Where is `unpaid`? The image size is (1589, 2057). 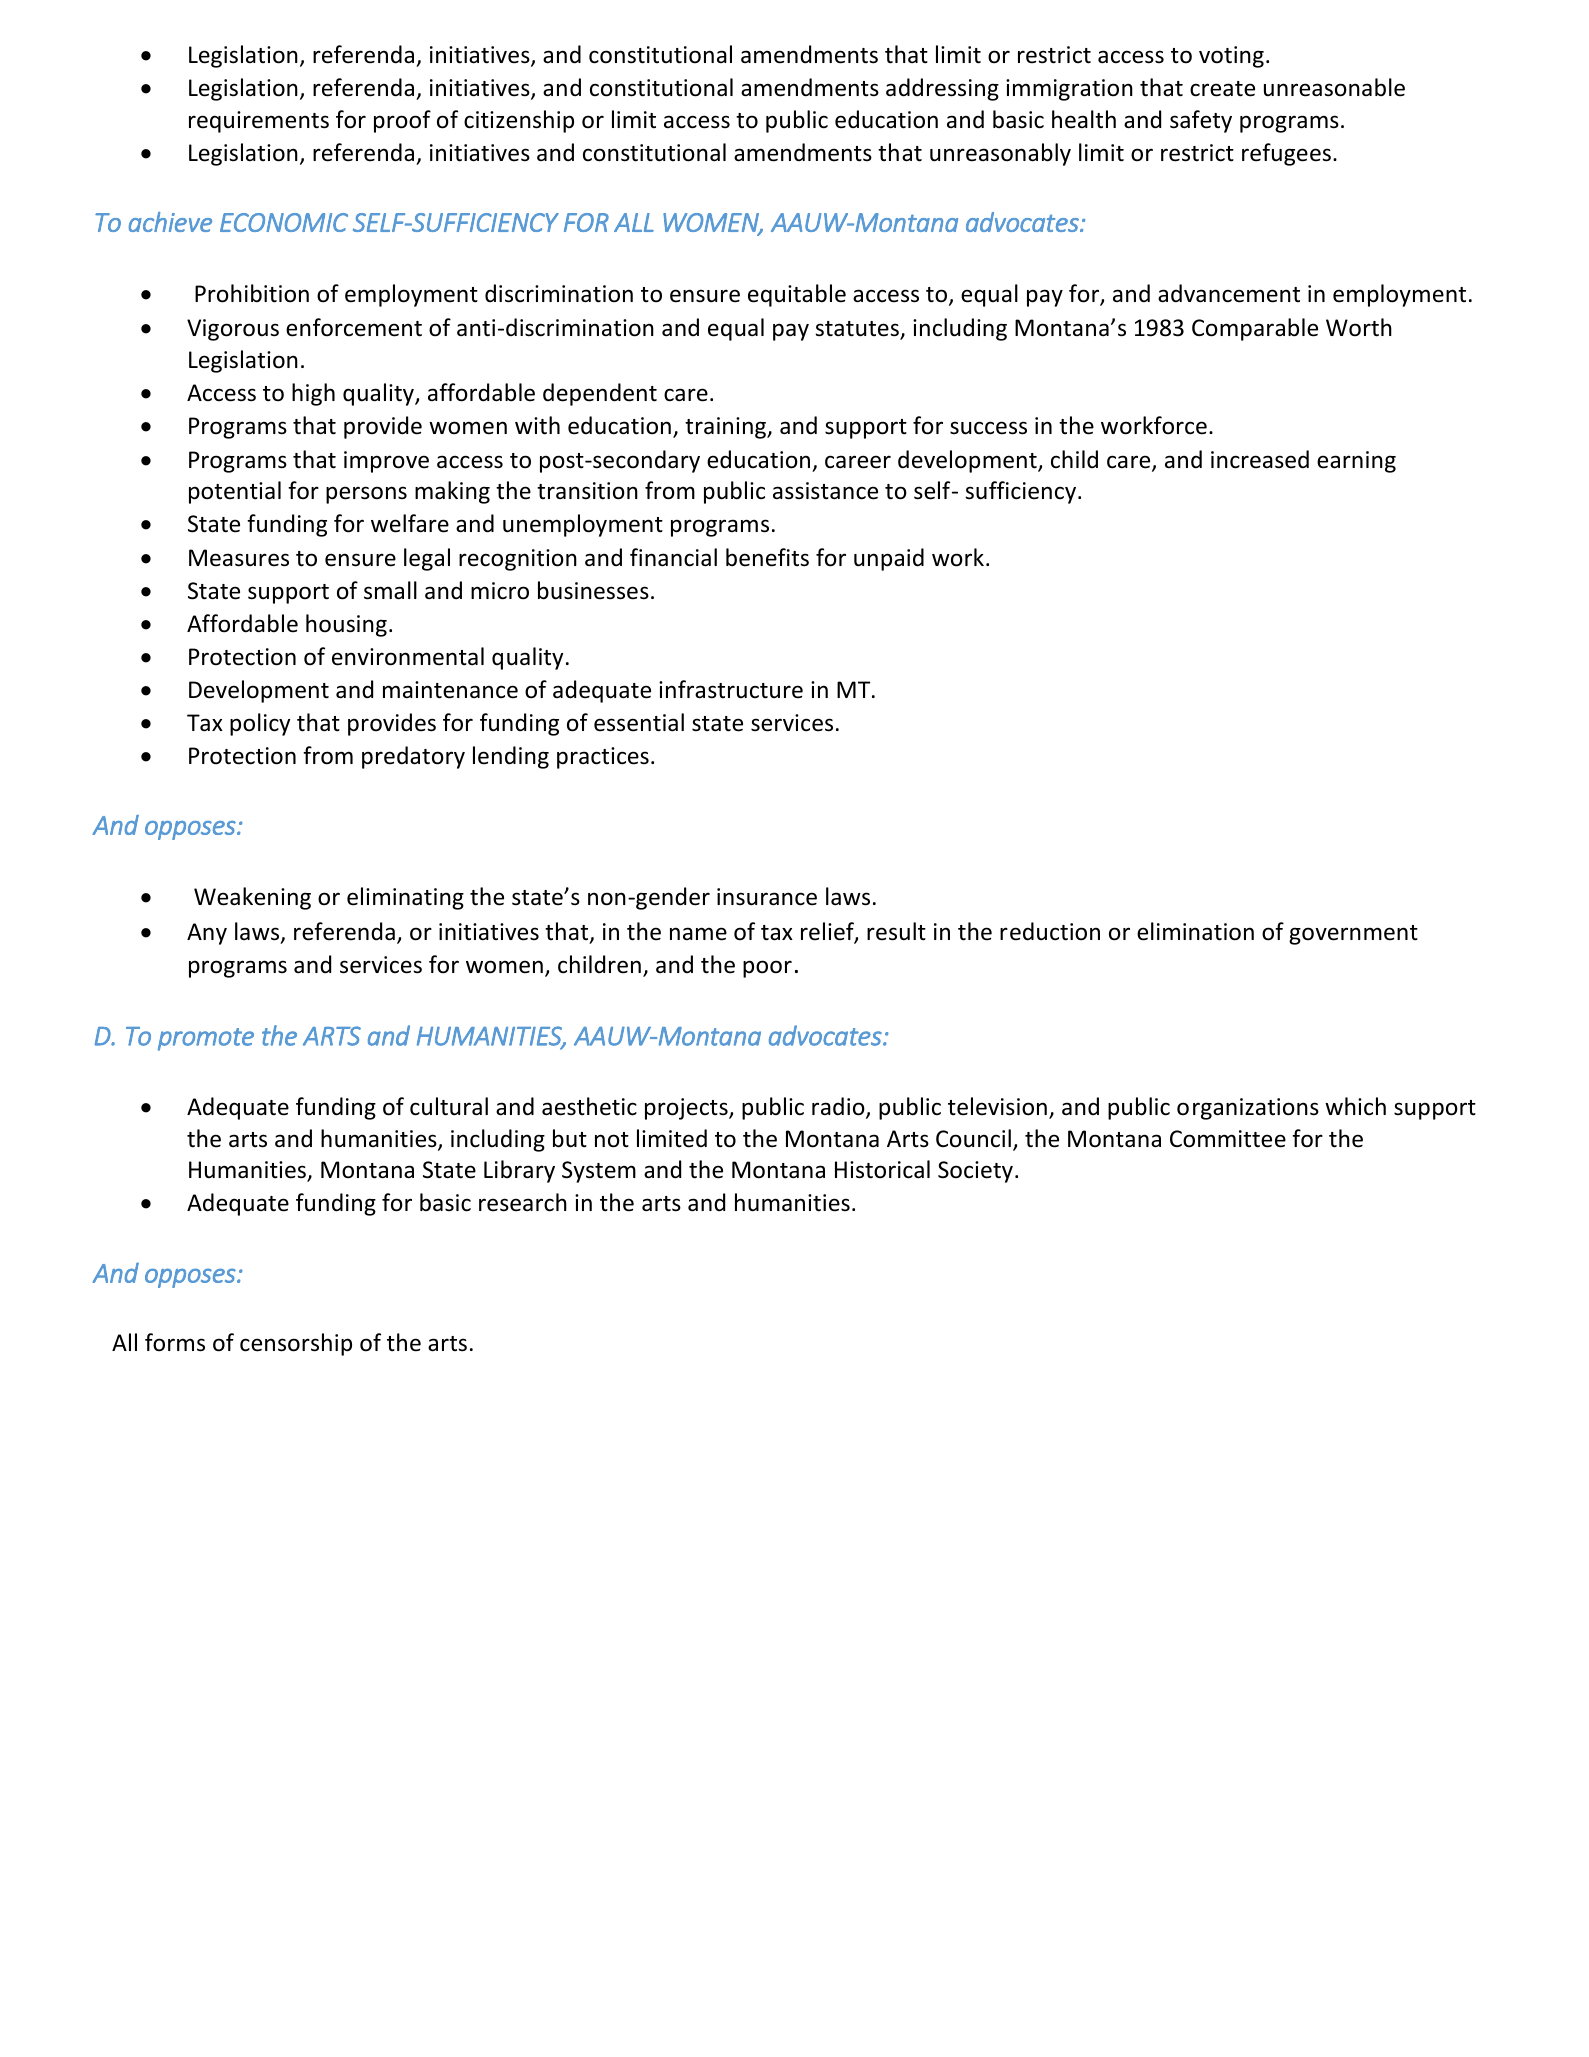
unpaid is located at coordinates (889, 559).
